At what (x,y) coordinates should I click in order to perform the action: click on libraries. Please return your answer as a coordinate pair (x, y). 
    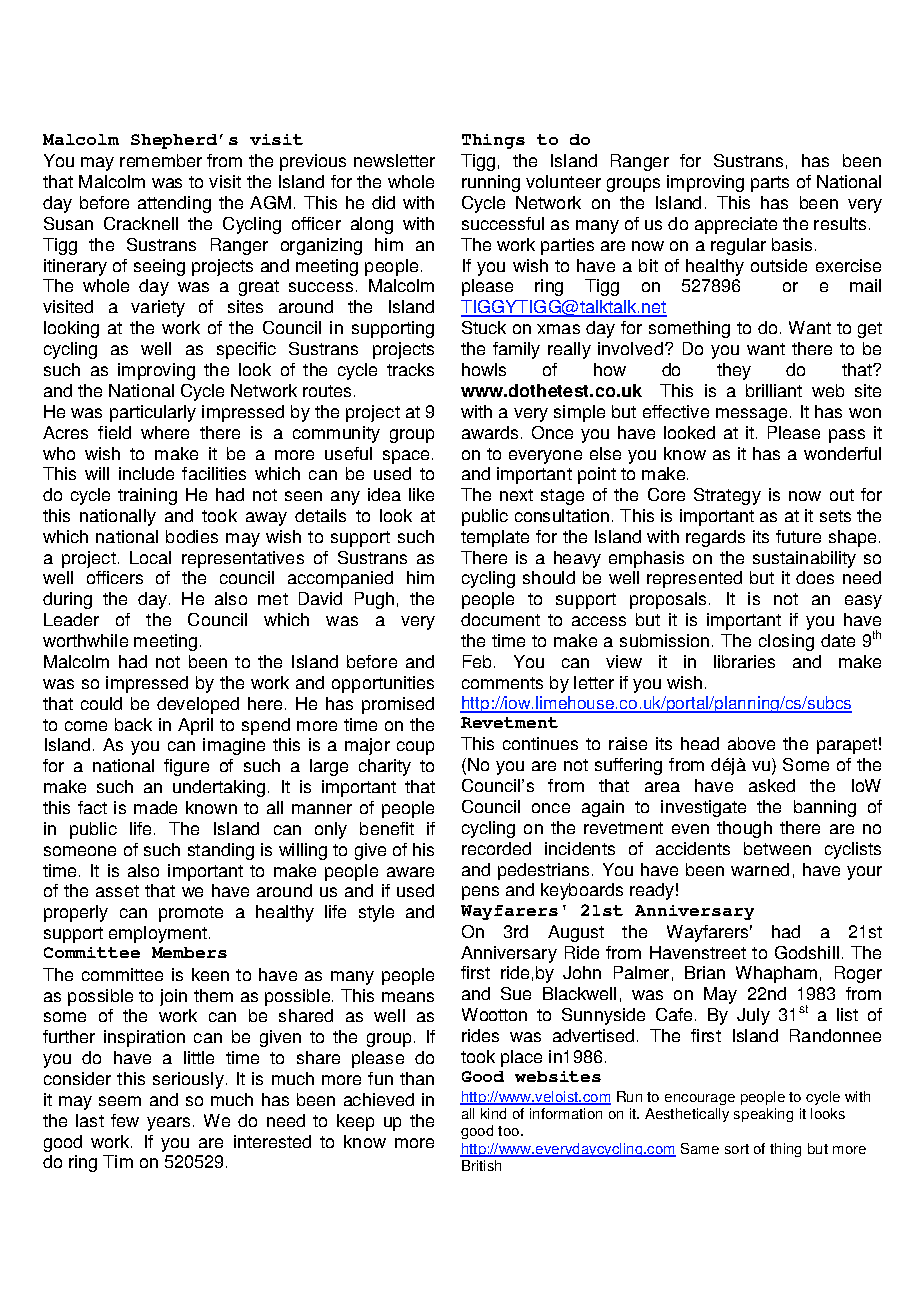
    Looking at the image, I should click on (744, 661).
